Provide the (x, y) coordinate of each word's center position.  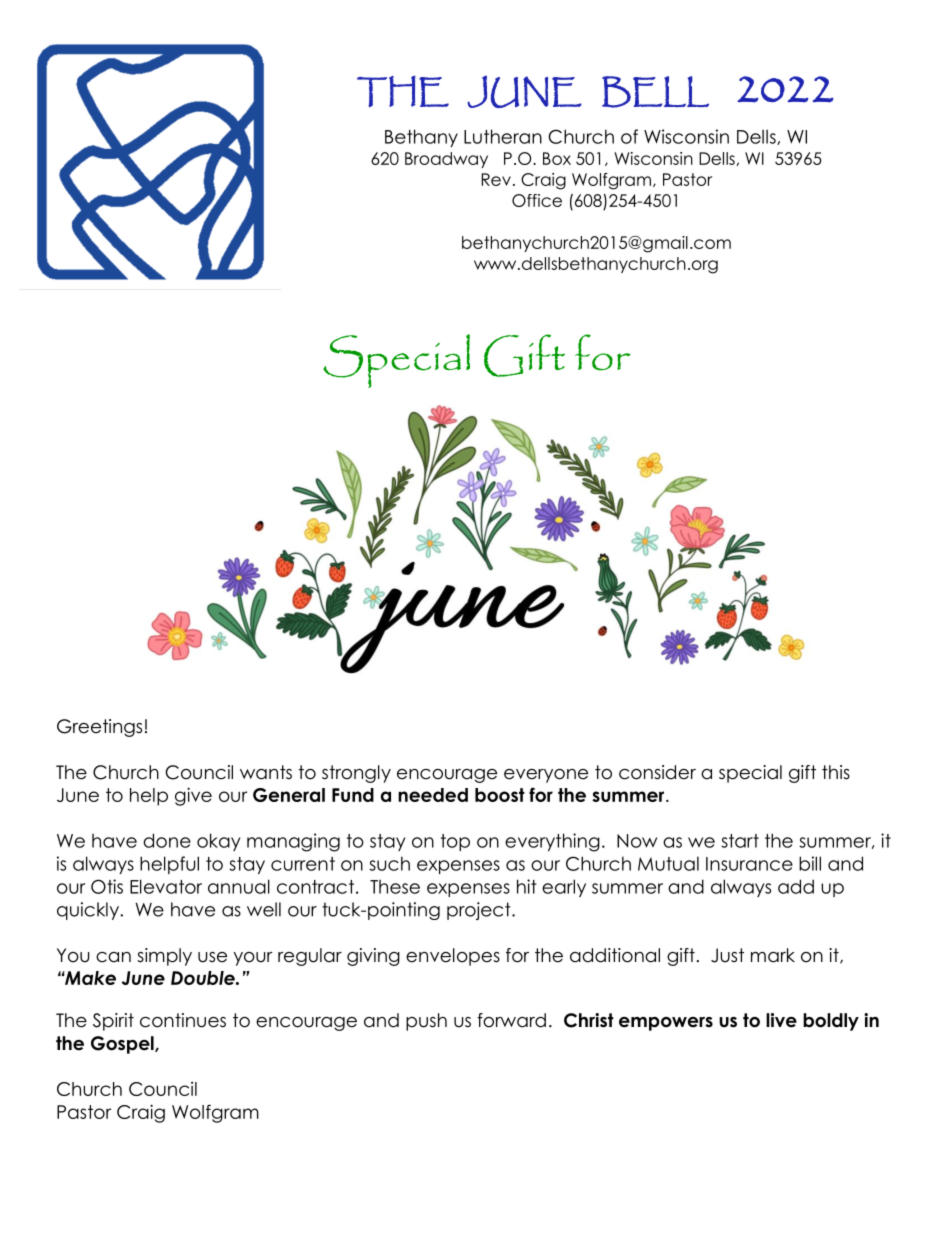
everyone (546, 776)
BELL (655, 92)
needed (433, 795)
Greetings (99, 728)
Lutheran (503, 136)
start (740, 841)
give (193, 796)
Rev (496, 179)
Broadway (446, 160)
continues (183, 1020)
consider (657, 772)
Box (557, 158)
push (426, 1022)
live (781, 1020)
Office (537, 200)
